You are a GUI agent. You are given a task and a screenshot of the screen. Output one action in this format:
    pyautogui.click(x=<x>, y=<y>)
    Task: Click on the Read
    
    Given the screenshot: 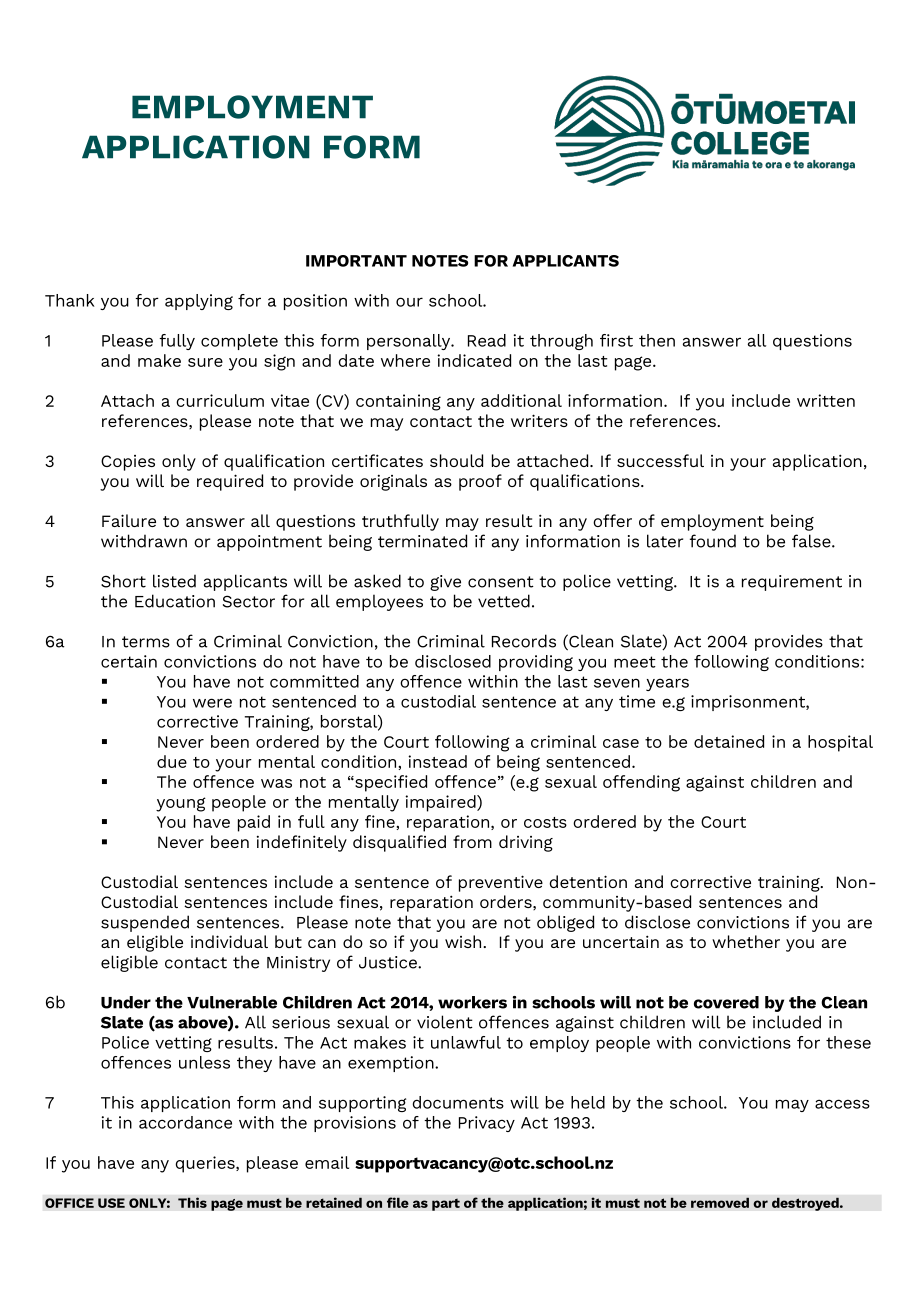 What is the action you would take?
    pyautogui.click(x=487, y=340)
